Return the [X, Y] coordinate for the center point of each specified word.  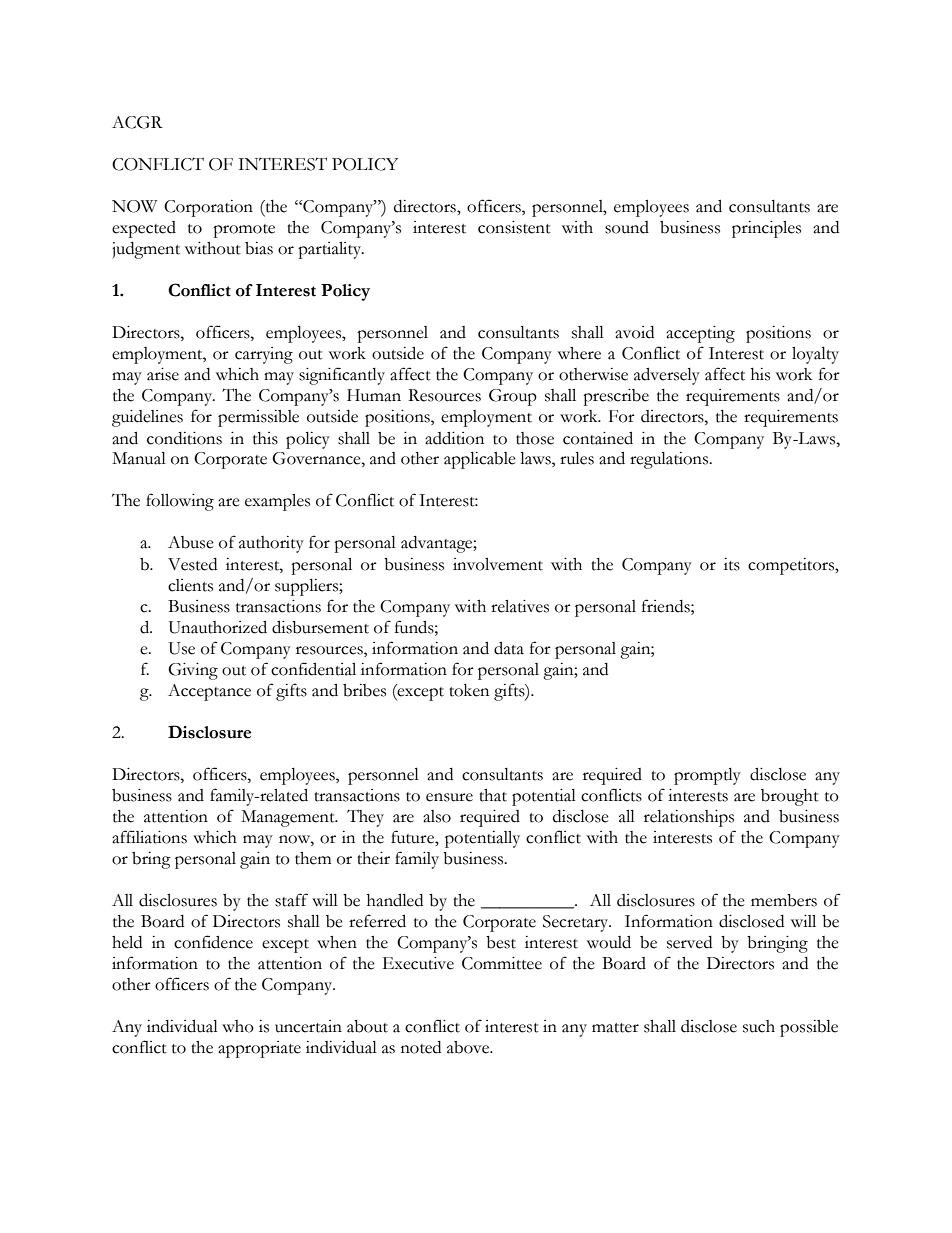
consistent [514, 227]
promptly [707, 776]
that [493, 795]
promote [244, 231]
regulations [670, 460]
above [469, 1047]
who [238, 1026]
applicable [480, 460]
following [180, 502]
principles [766, 229]
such [759, 1026]
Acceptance [209, 692]
